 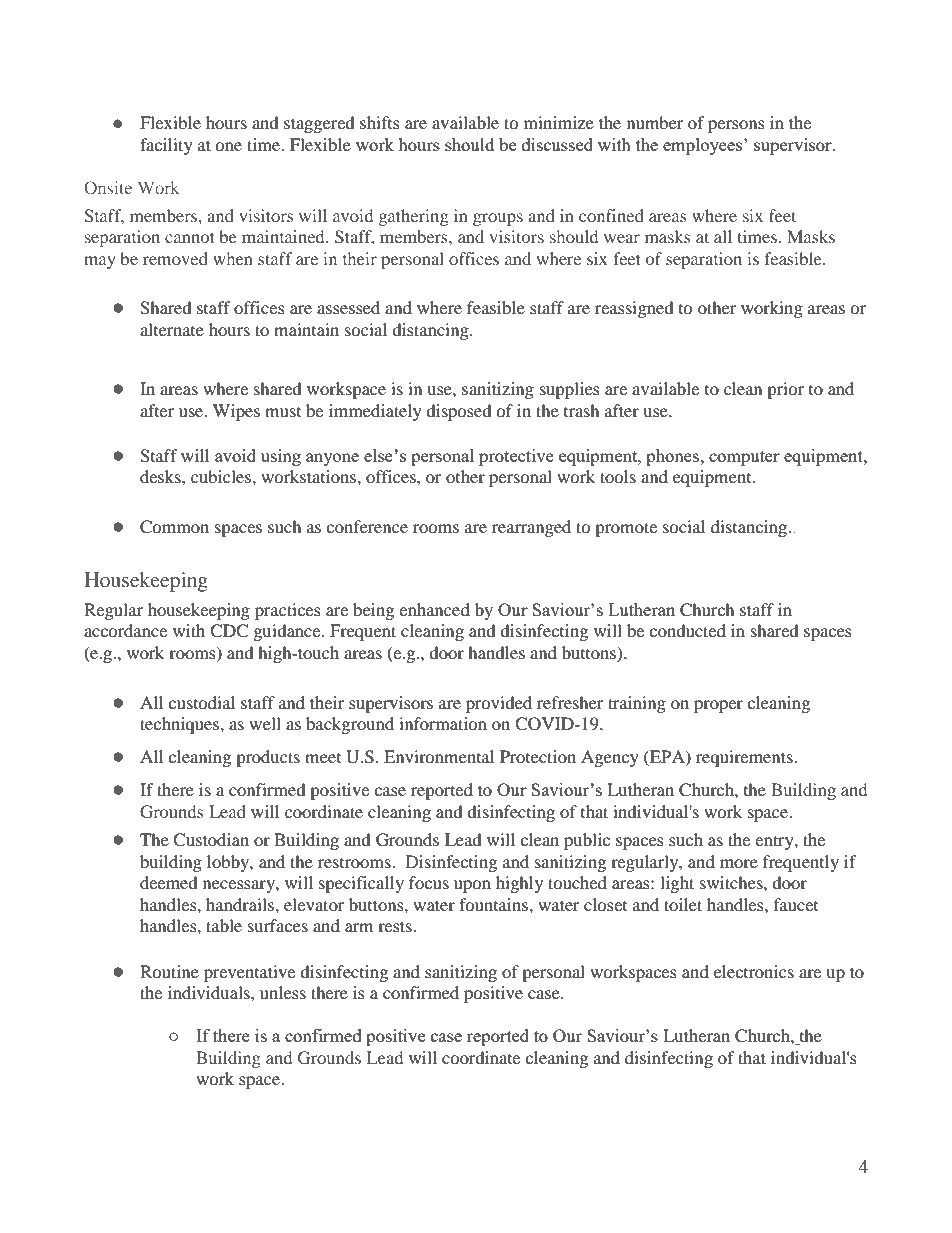 What do you see at coordinates (754, 971) in the screenshot?
I see `electronics` at bounding box center [754, 971].
